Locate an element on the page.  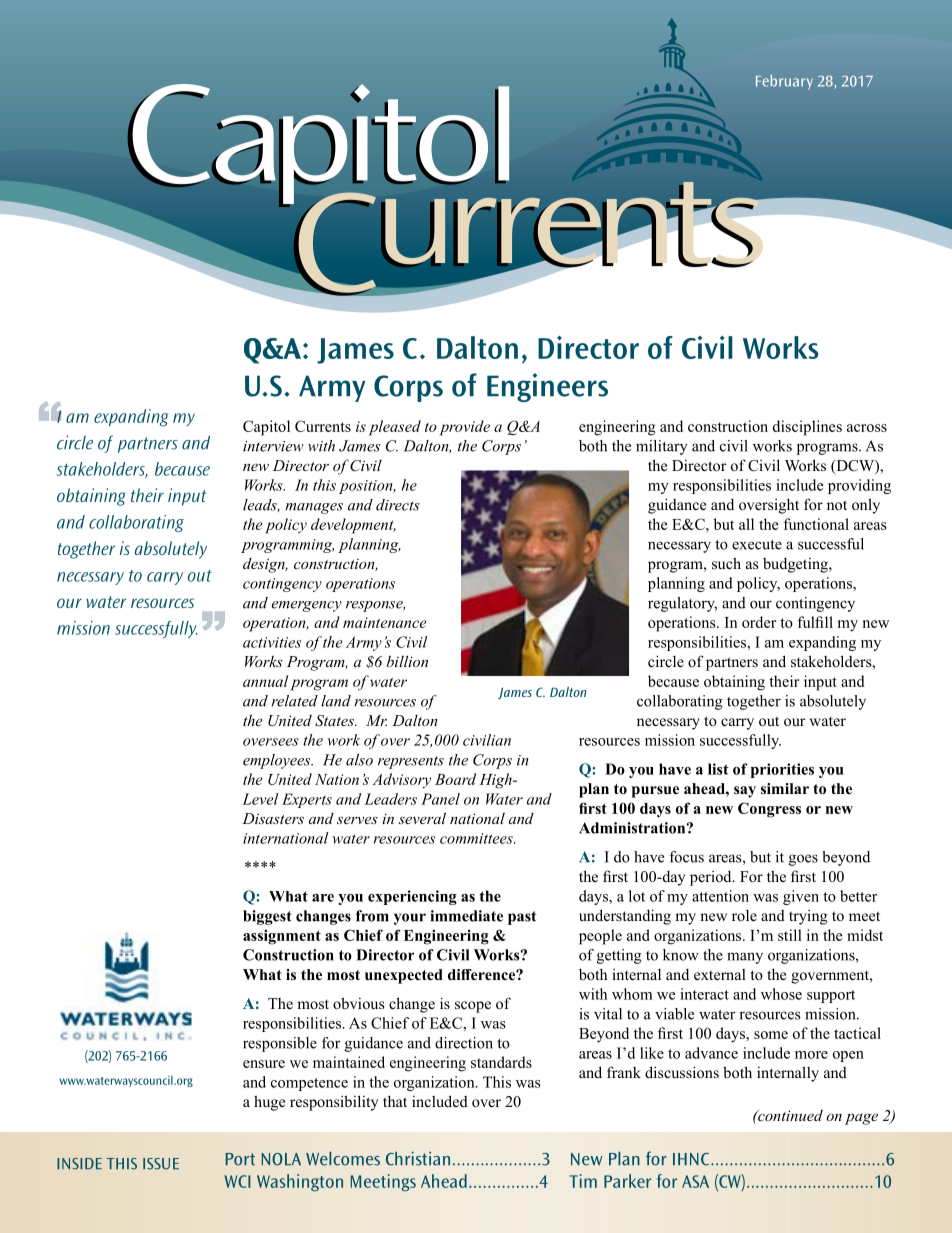
disciplines is located at coordinates (807, 428).
